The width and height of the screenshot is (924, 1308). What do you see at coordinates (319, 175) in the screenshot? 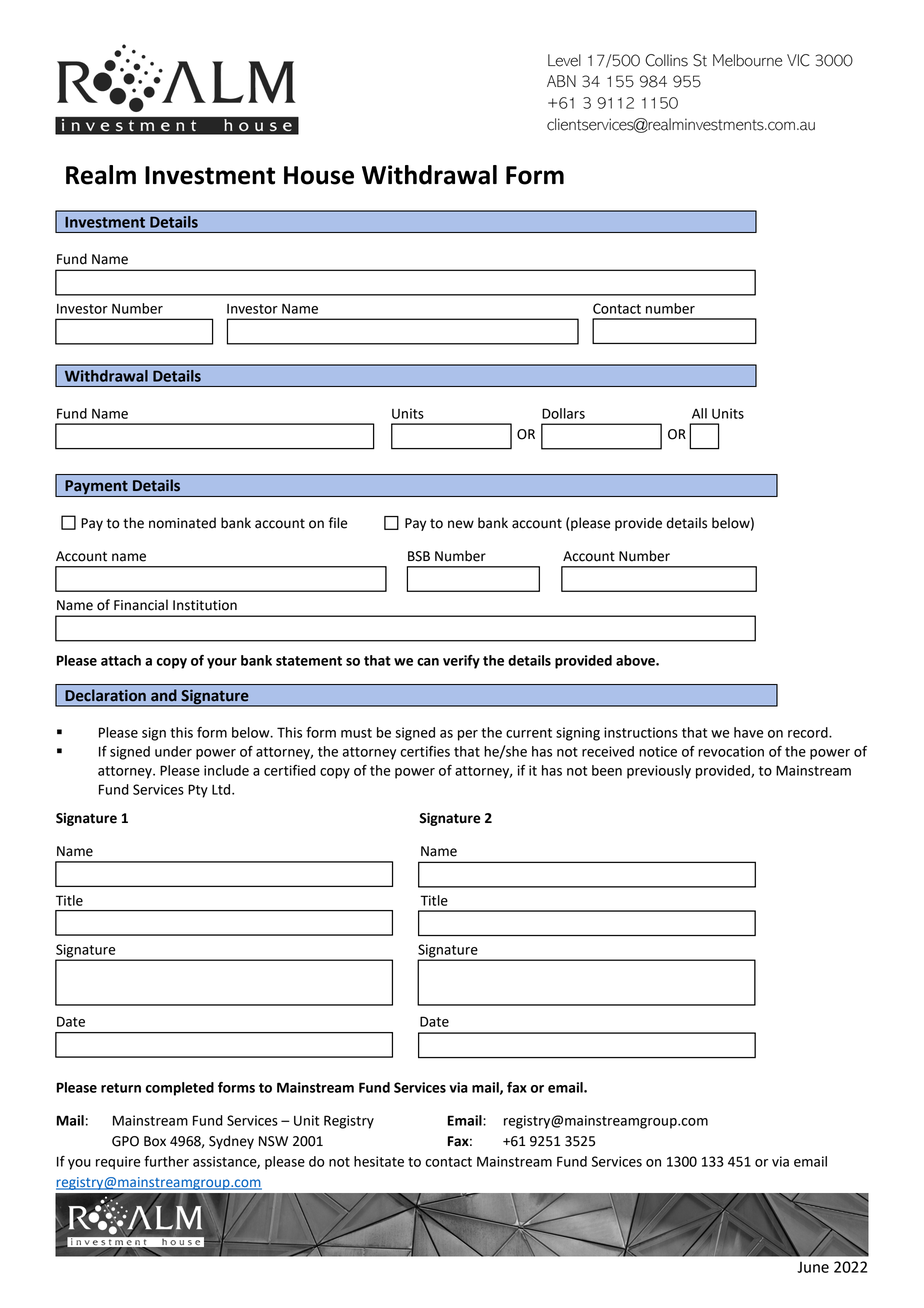
I see `House` at bounding box center [319, 175].
